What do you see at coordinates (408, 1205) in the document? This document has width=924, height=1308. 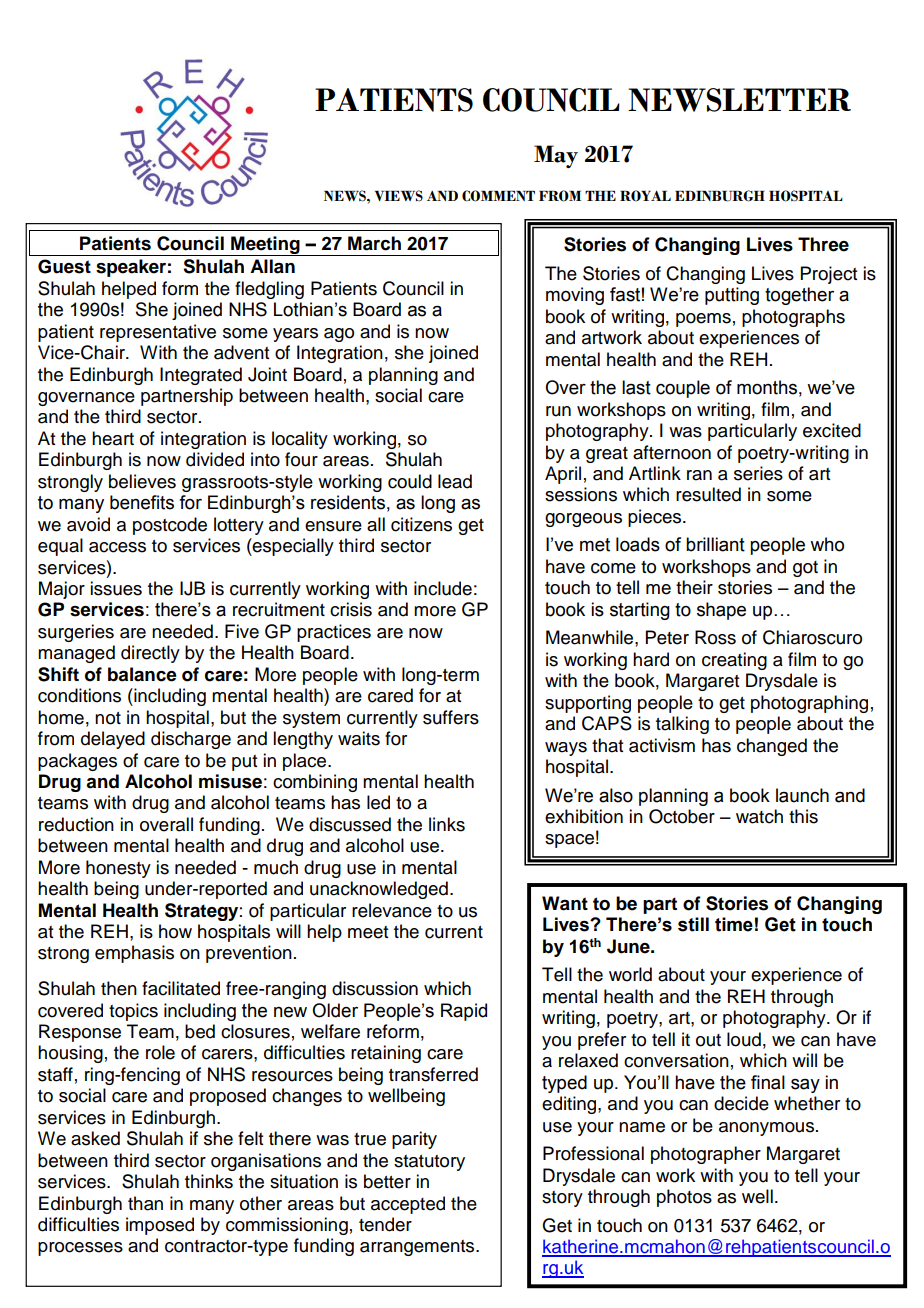 I see `accepted` at bounding box center [408, 1205].
